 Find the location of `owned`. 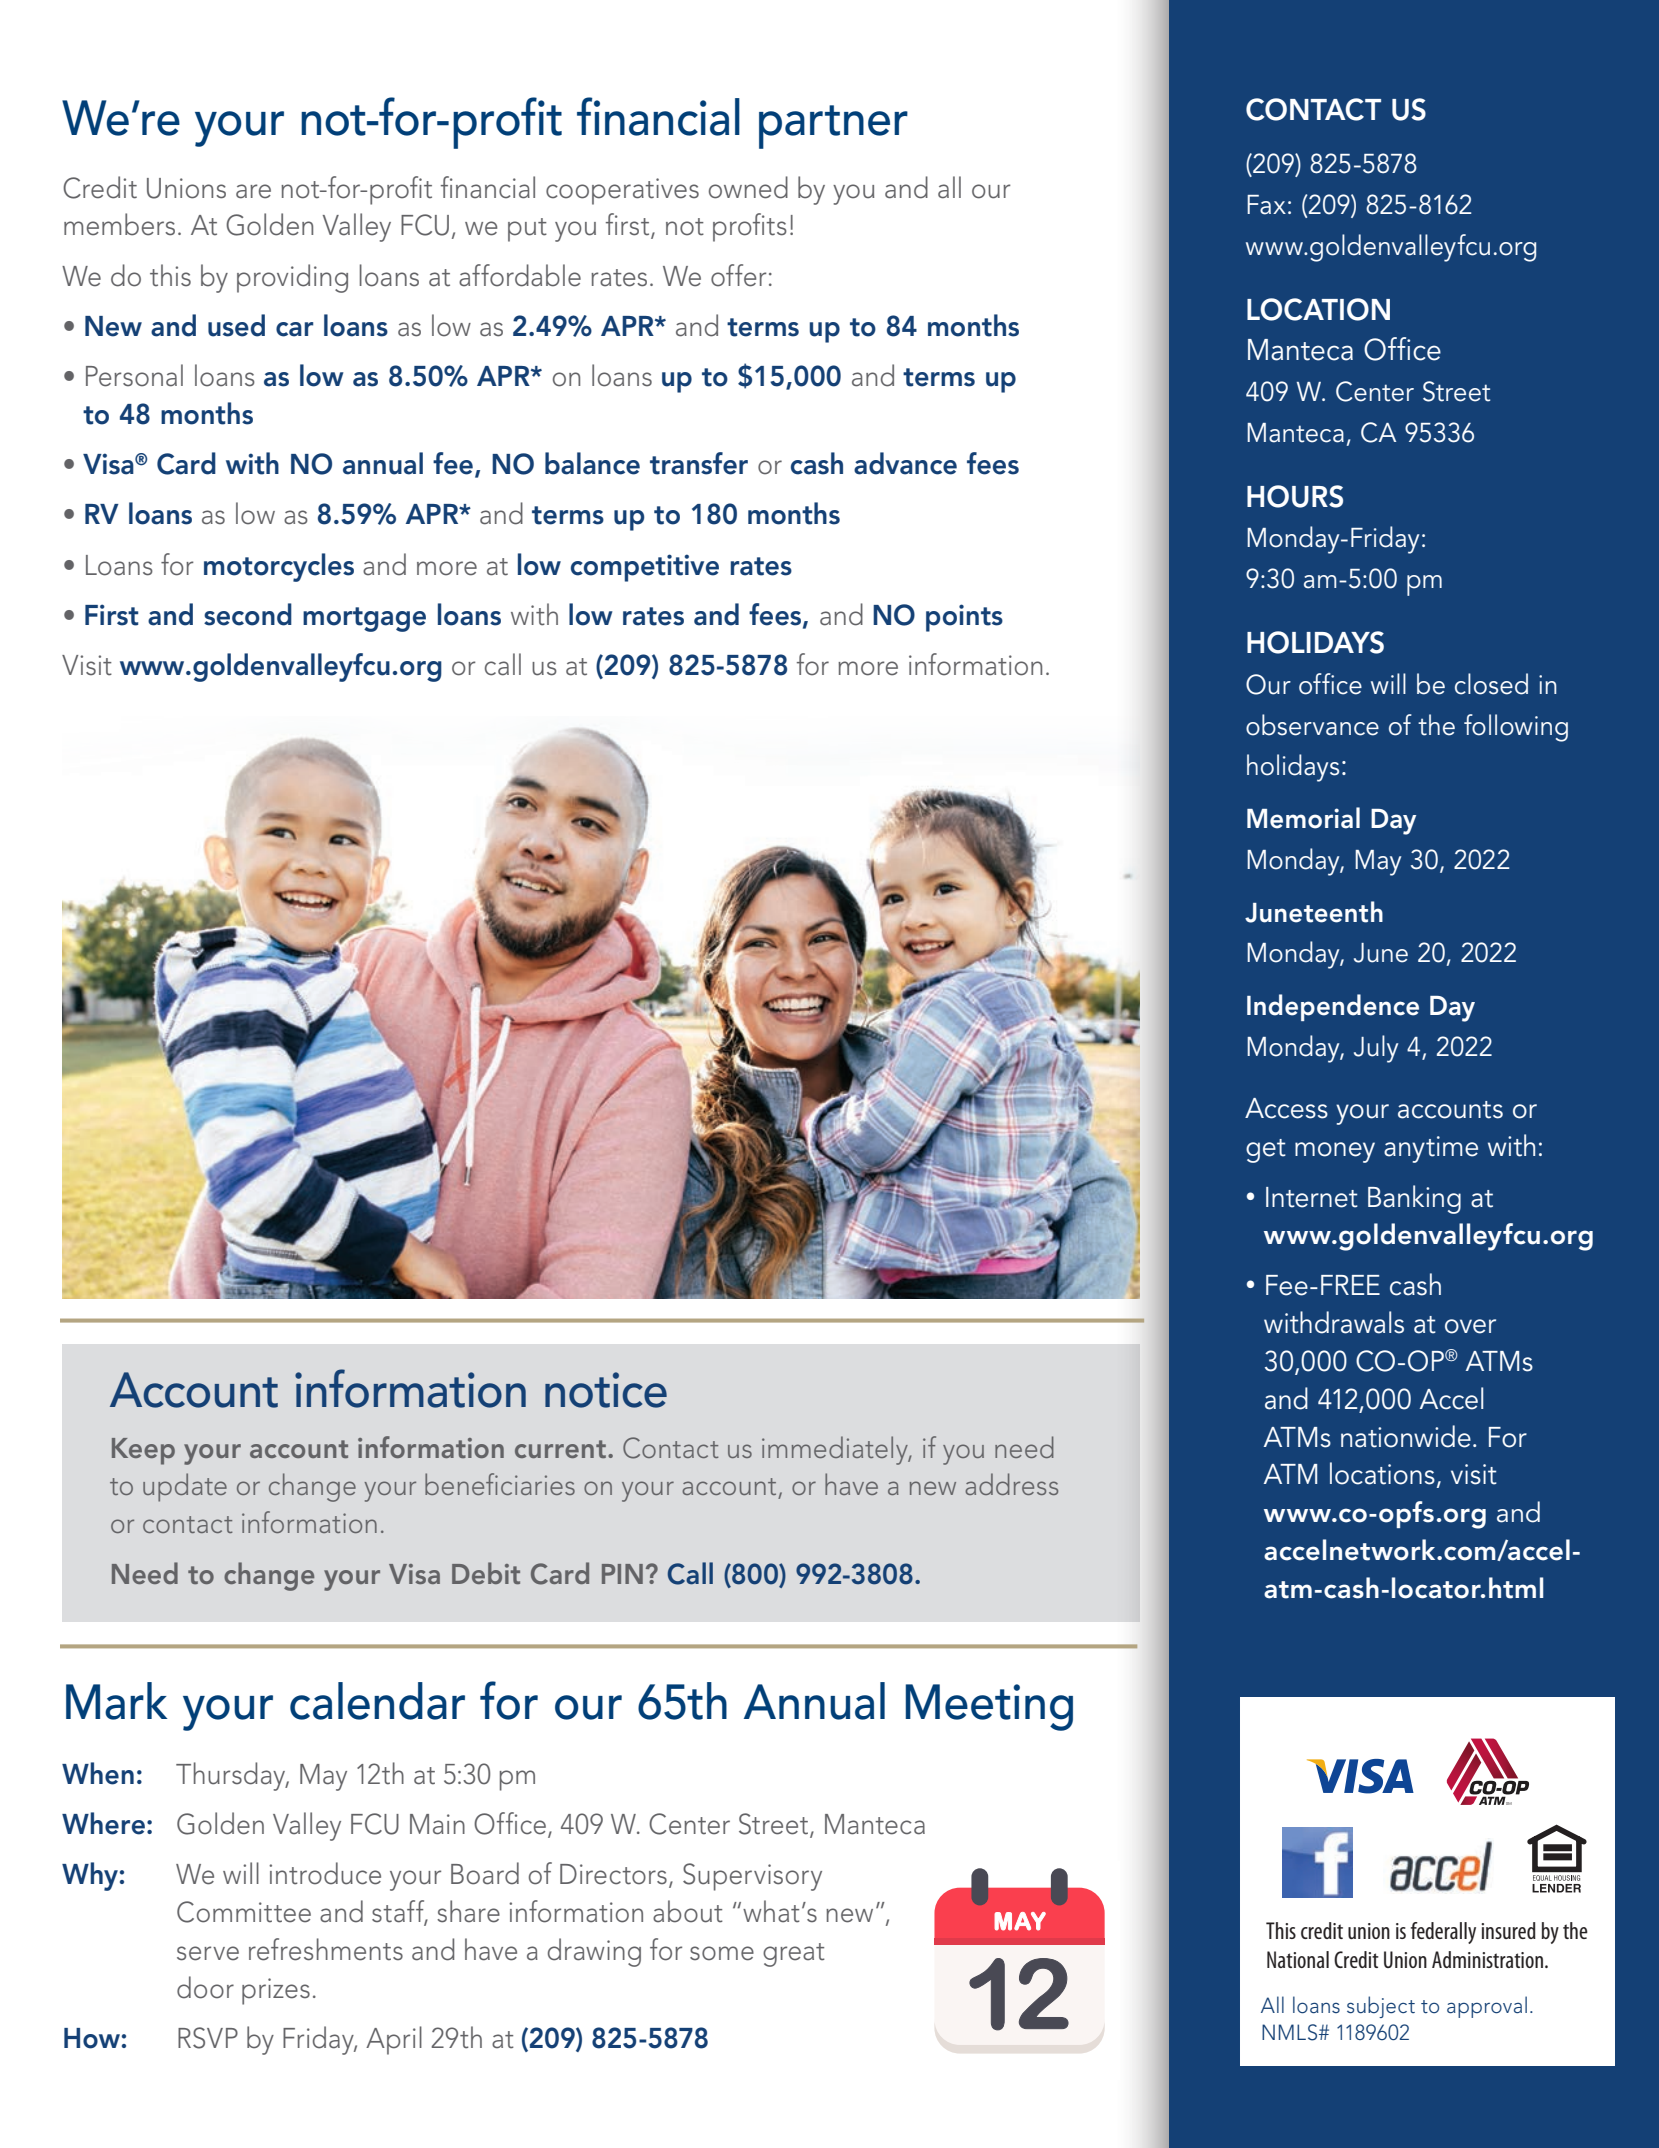

owned is located at coordinates (748, 187).
